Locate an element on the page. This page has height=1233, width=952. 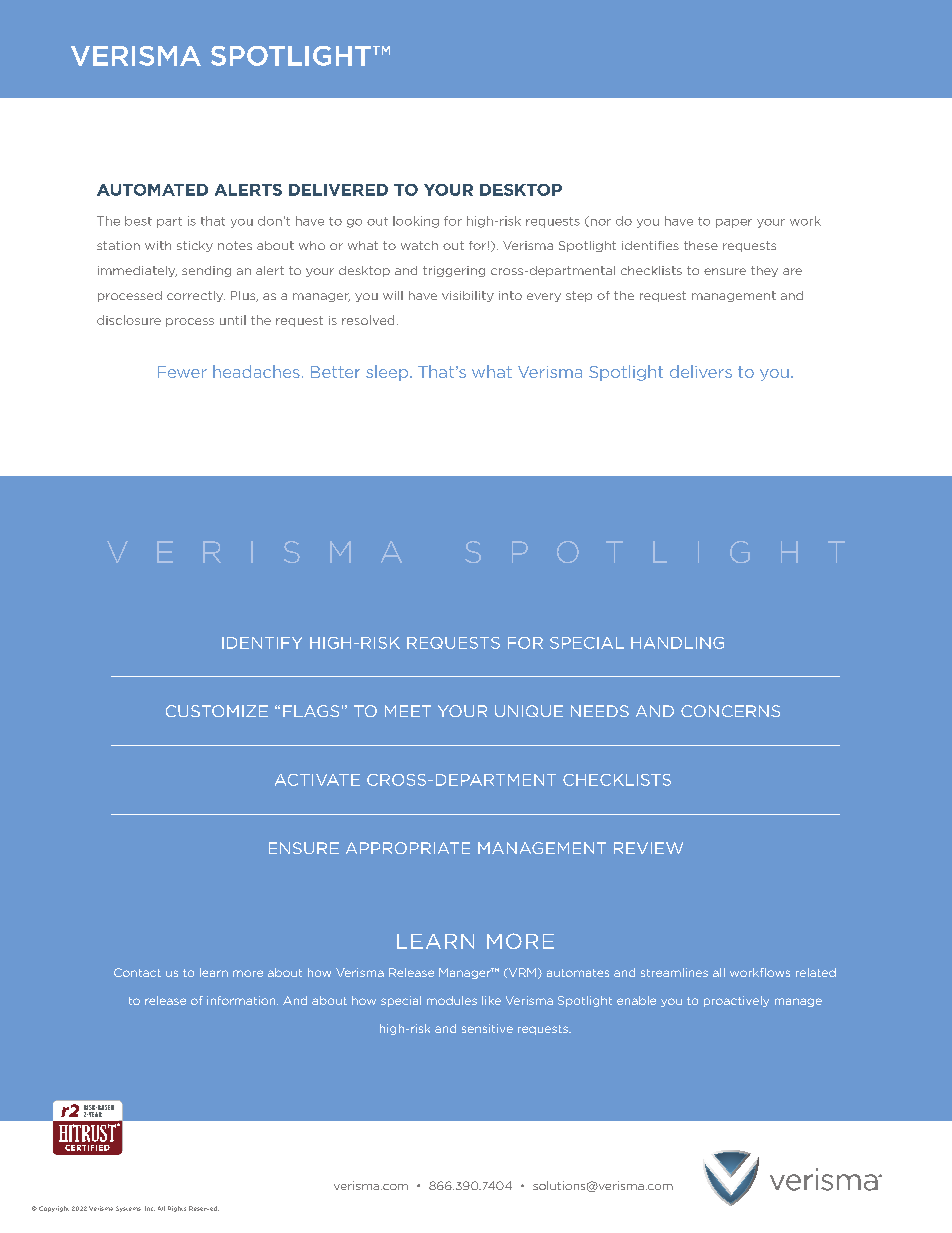
Inc is located at coordinates (150, 1208).
